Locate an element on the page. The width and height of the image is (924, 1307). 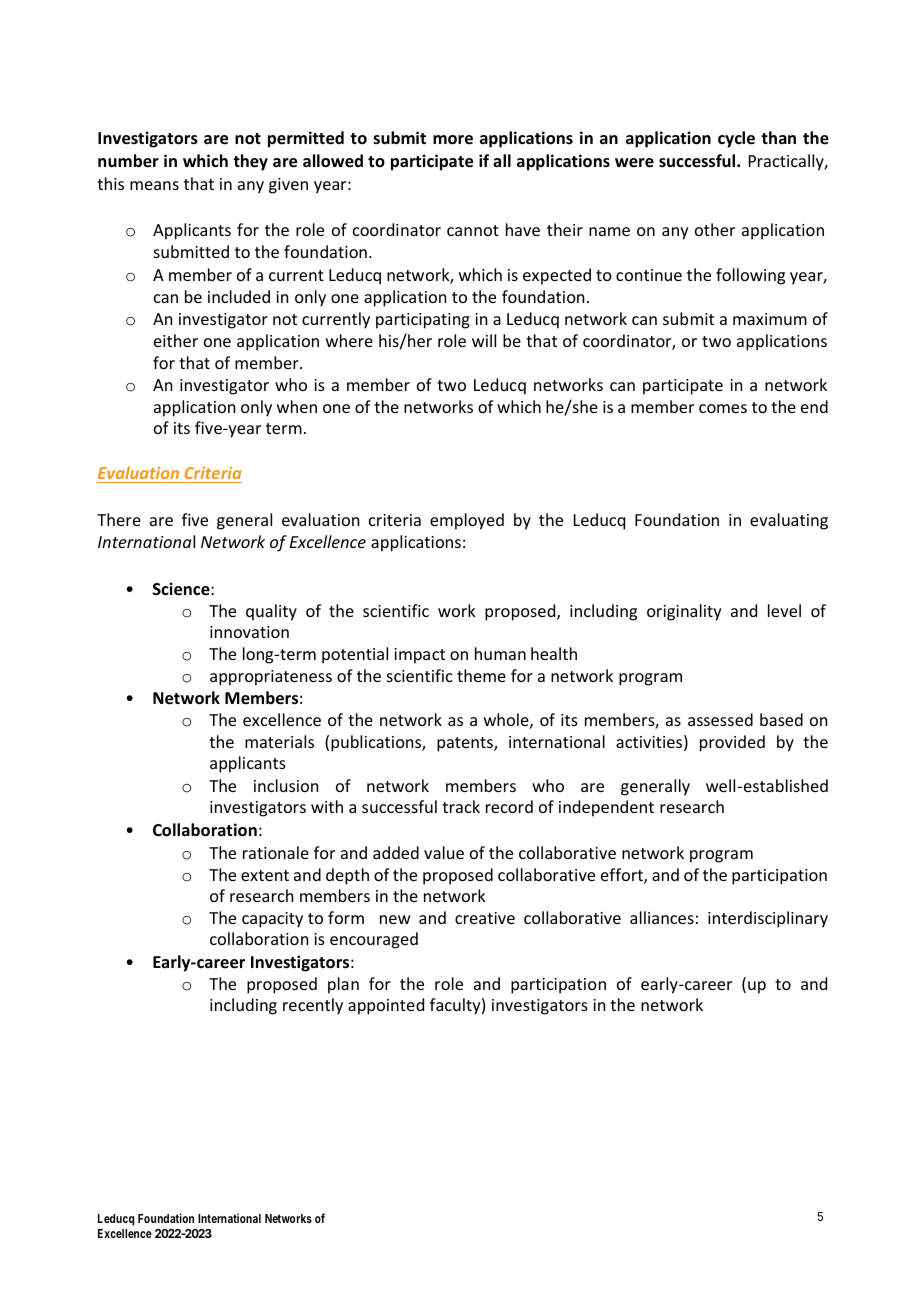
alliances is located at coordinates (662, 917).
